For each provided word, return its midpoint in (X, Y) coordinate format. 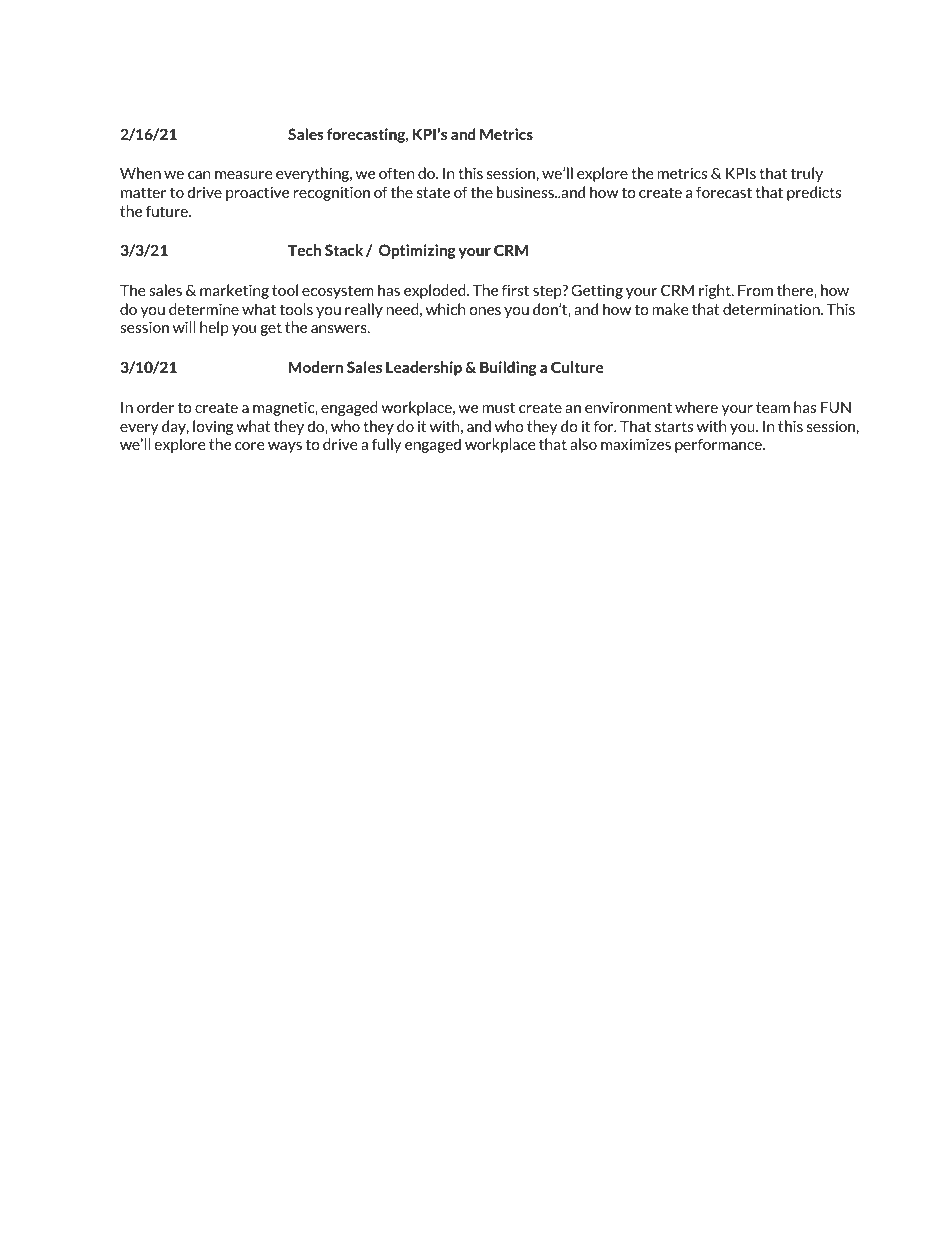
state (433, 192)
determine (204, 309)
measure (244, 175)
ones (485, 311)
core (250, 446)
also (584, 444)
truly (807, 174)
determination (772, 309)
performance (719, 445)
